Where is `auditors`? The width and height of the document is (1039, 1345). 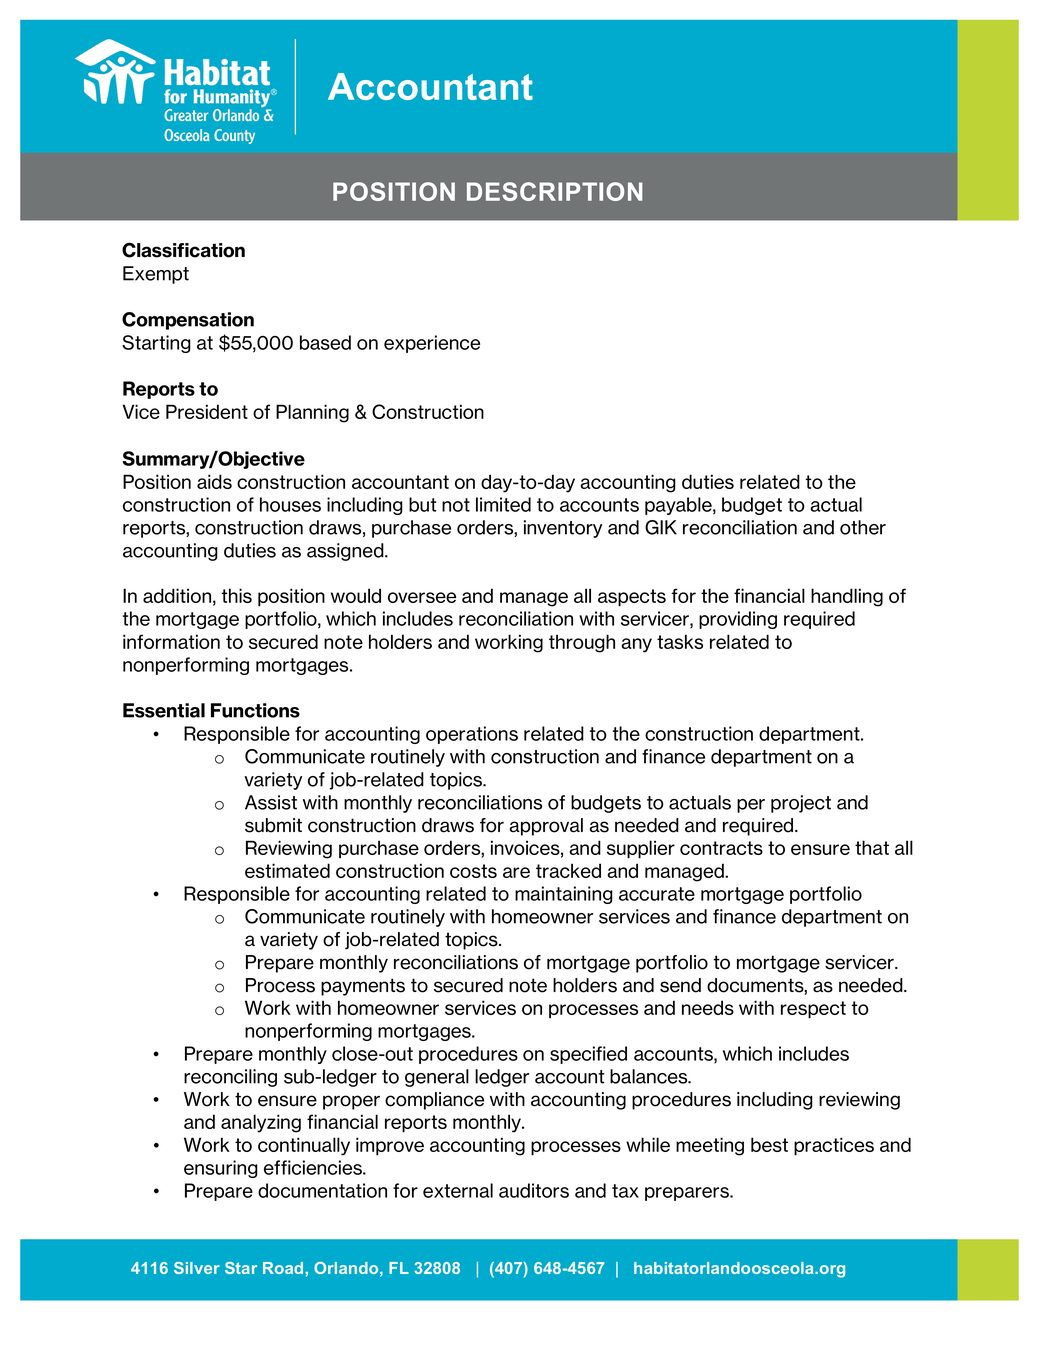 auditors is located at coordinates (534, 1190).
